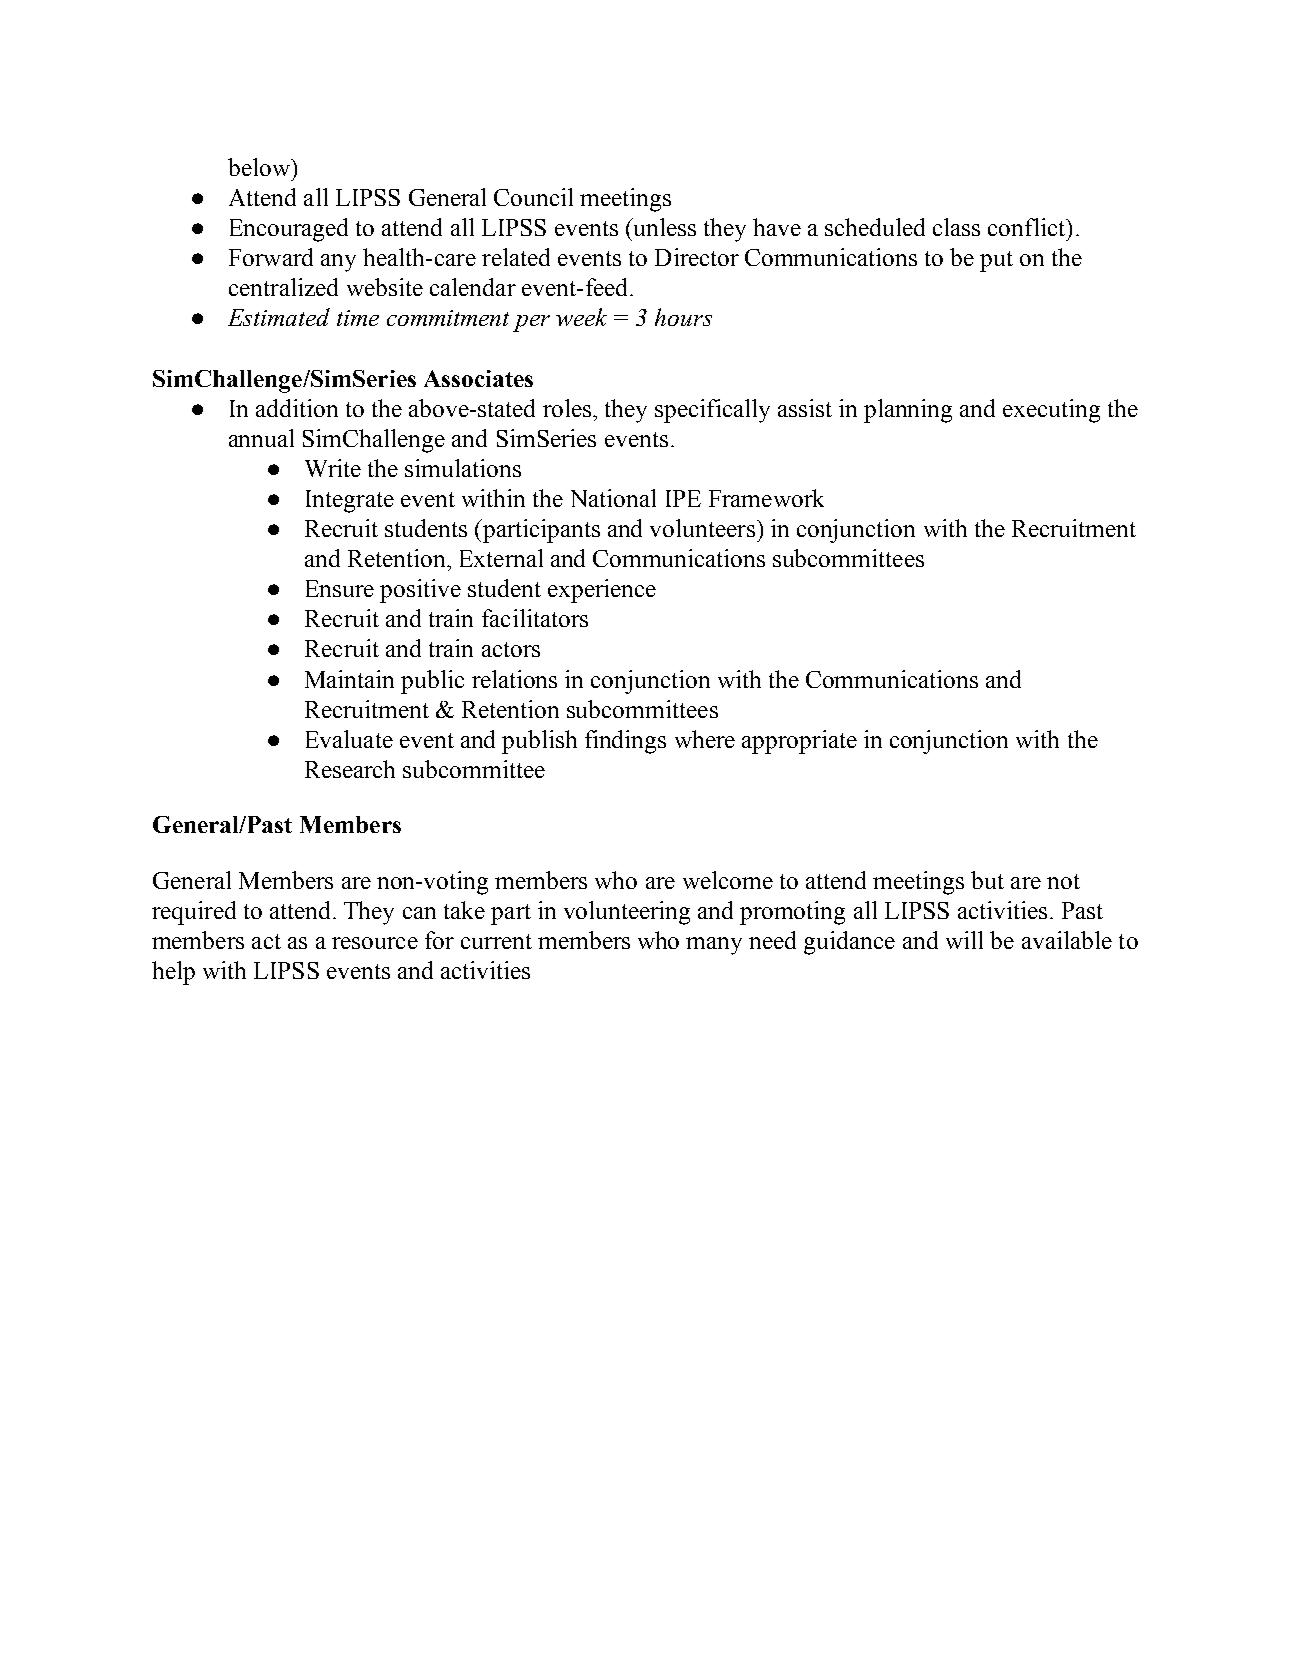  Describe the element at coordinates (908, 411) in the image. I see `planning` at that location.
